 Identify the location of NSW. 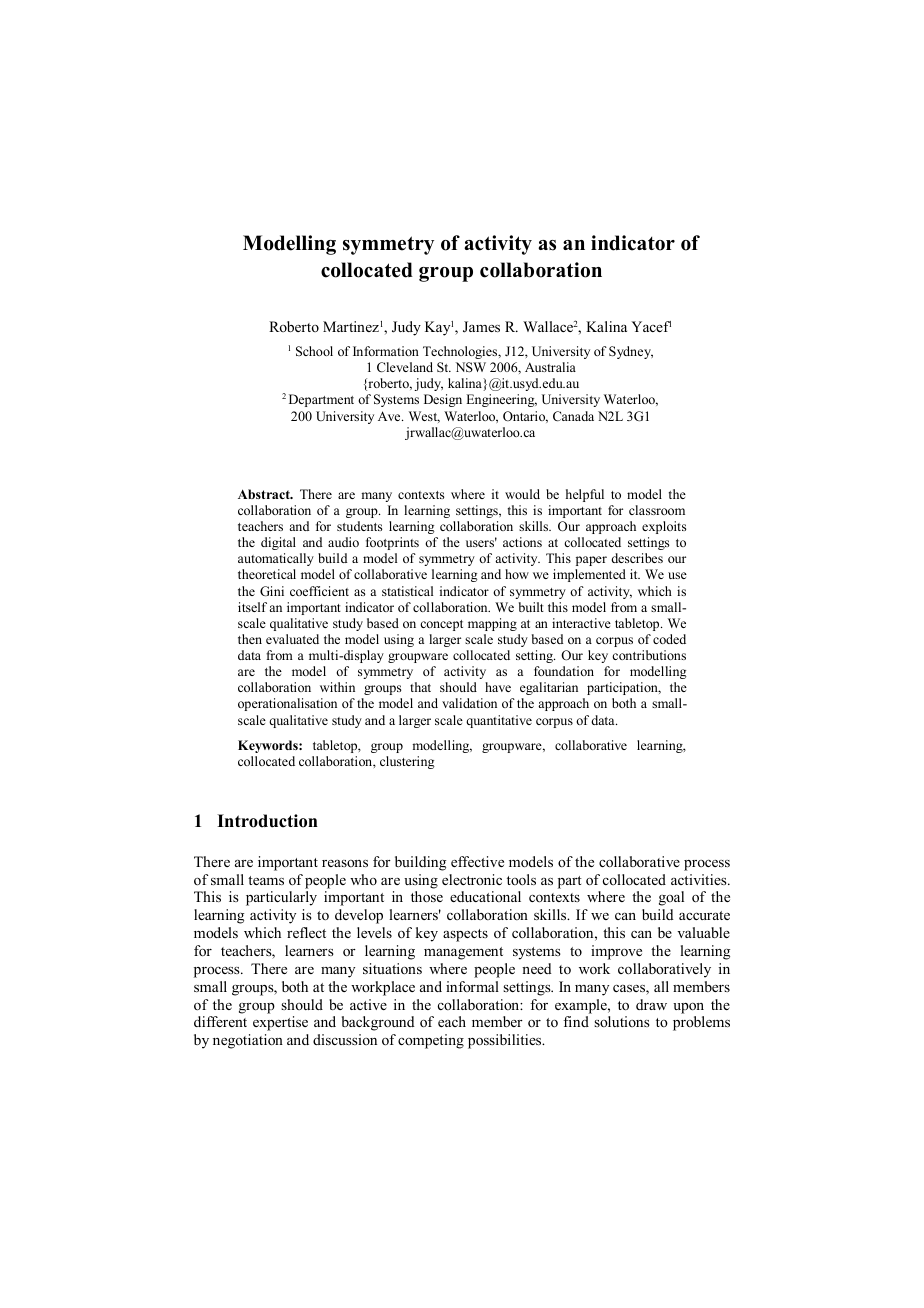
(470, 367).
